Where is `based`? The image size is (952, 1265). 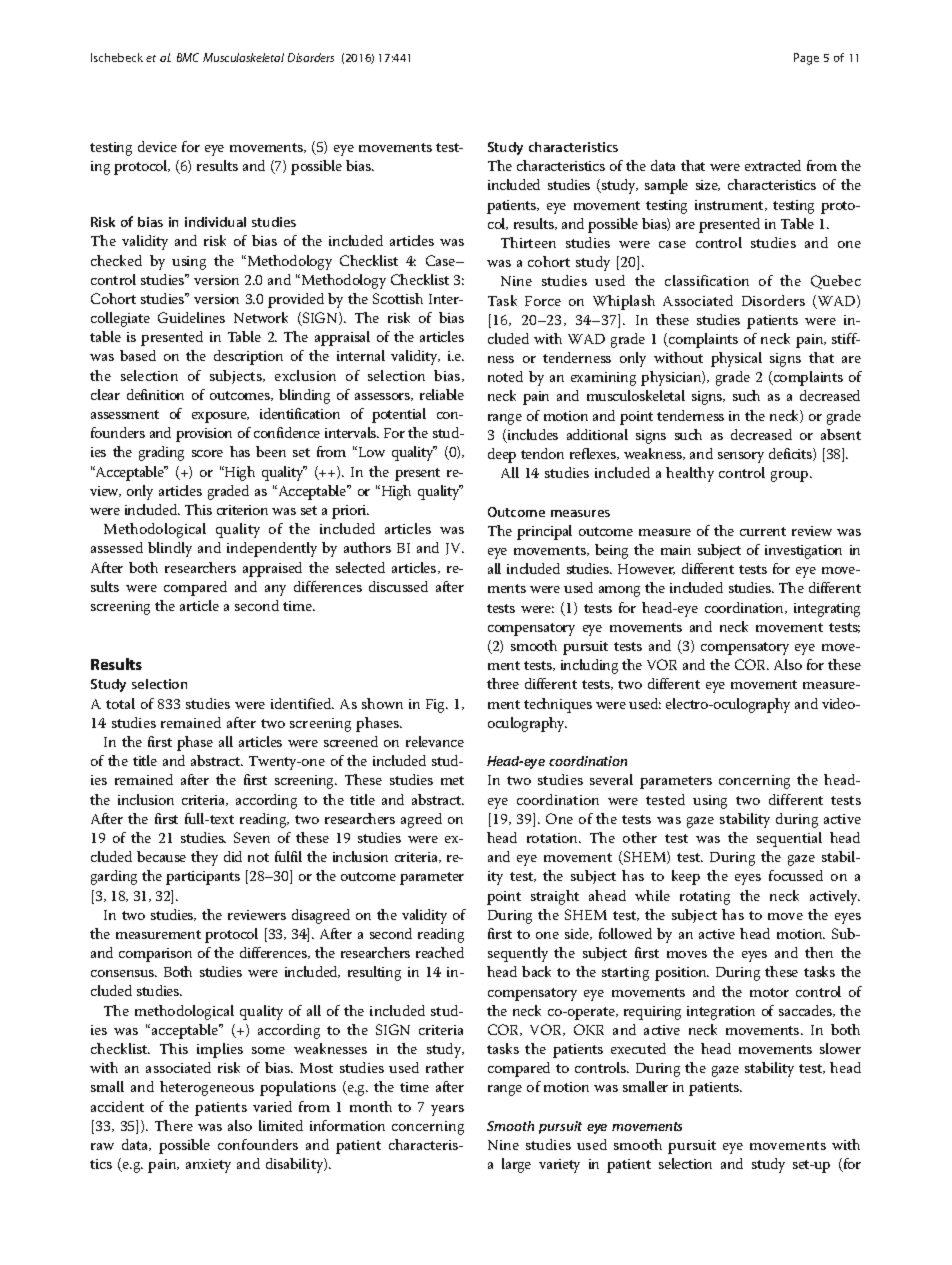 based is located at coordinates (138, 355).
